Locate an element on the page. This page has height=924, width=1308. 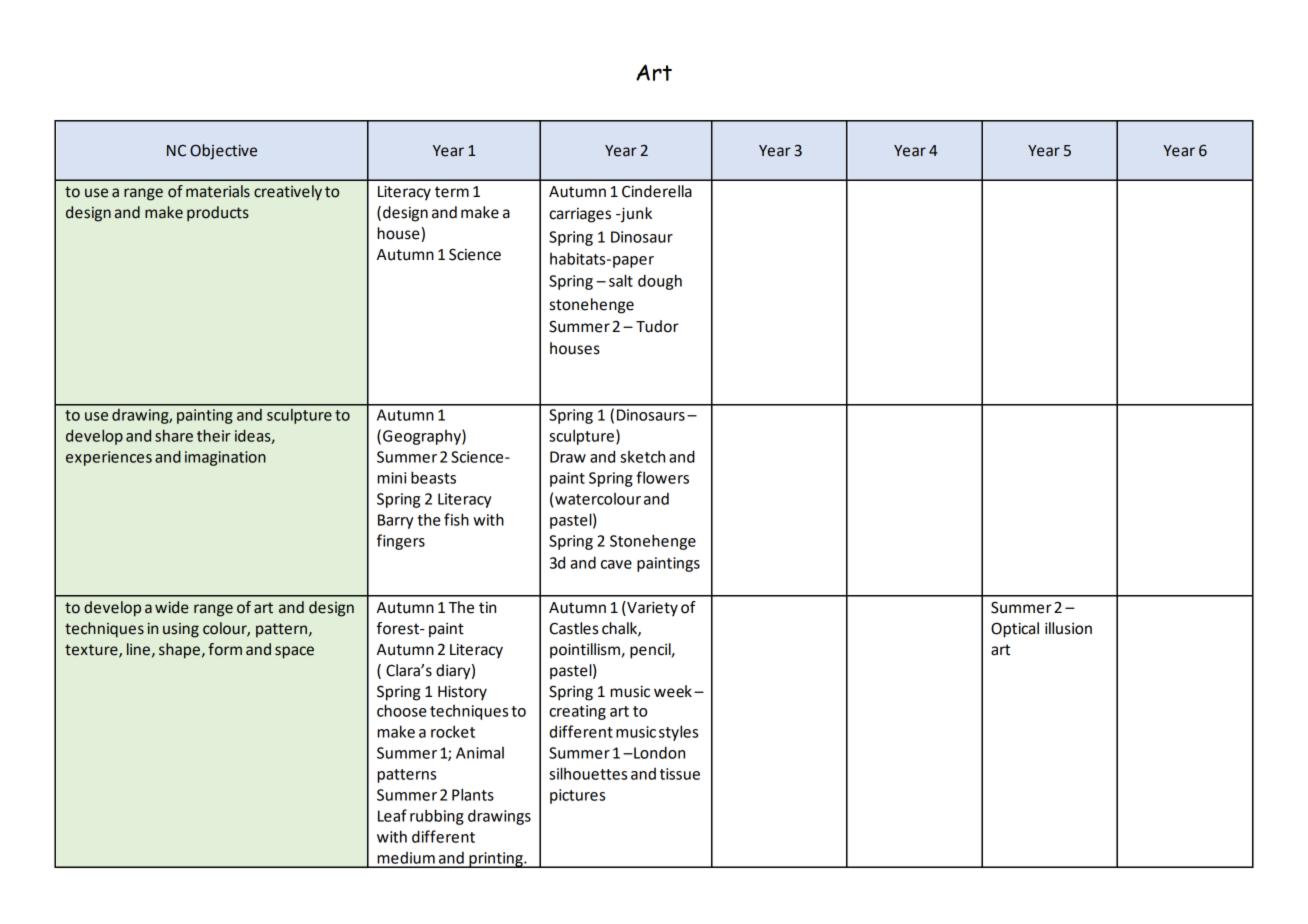
junk is located at coordinates (635, 215).
